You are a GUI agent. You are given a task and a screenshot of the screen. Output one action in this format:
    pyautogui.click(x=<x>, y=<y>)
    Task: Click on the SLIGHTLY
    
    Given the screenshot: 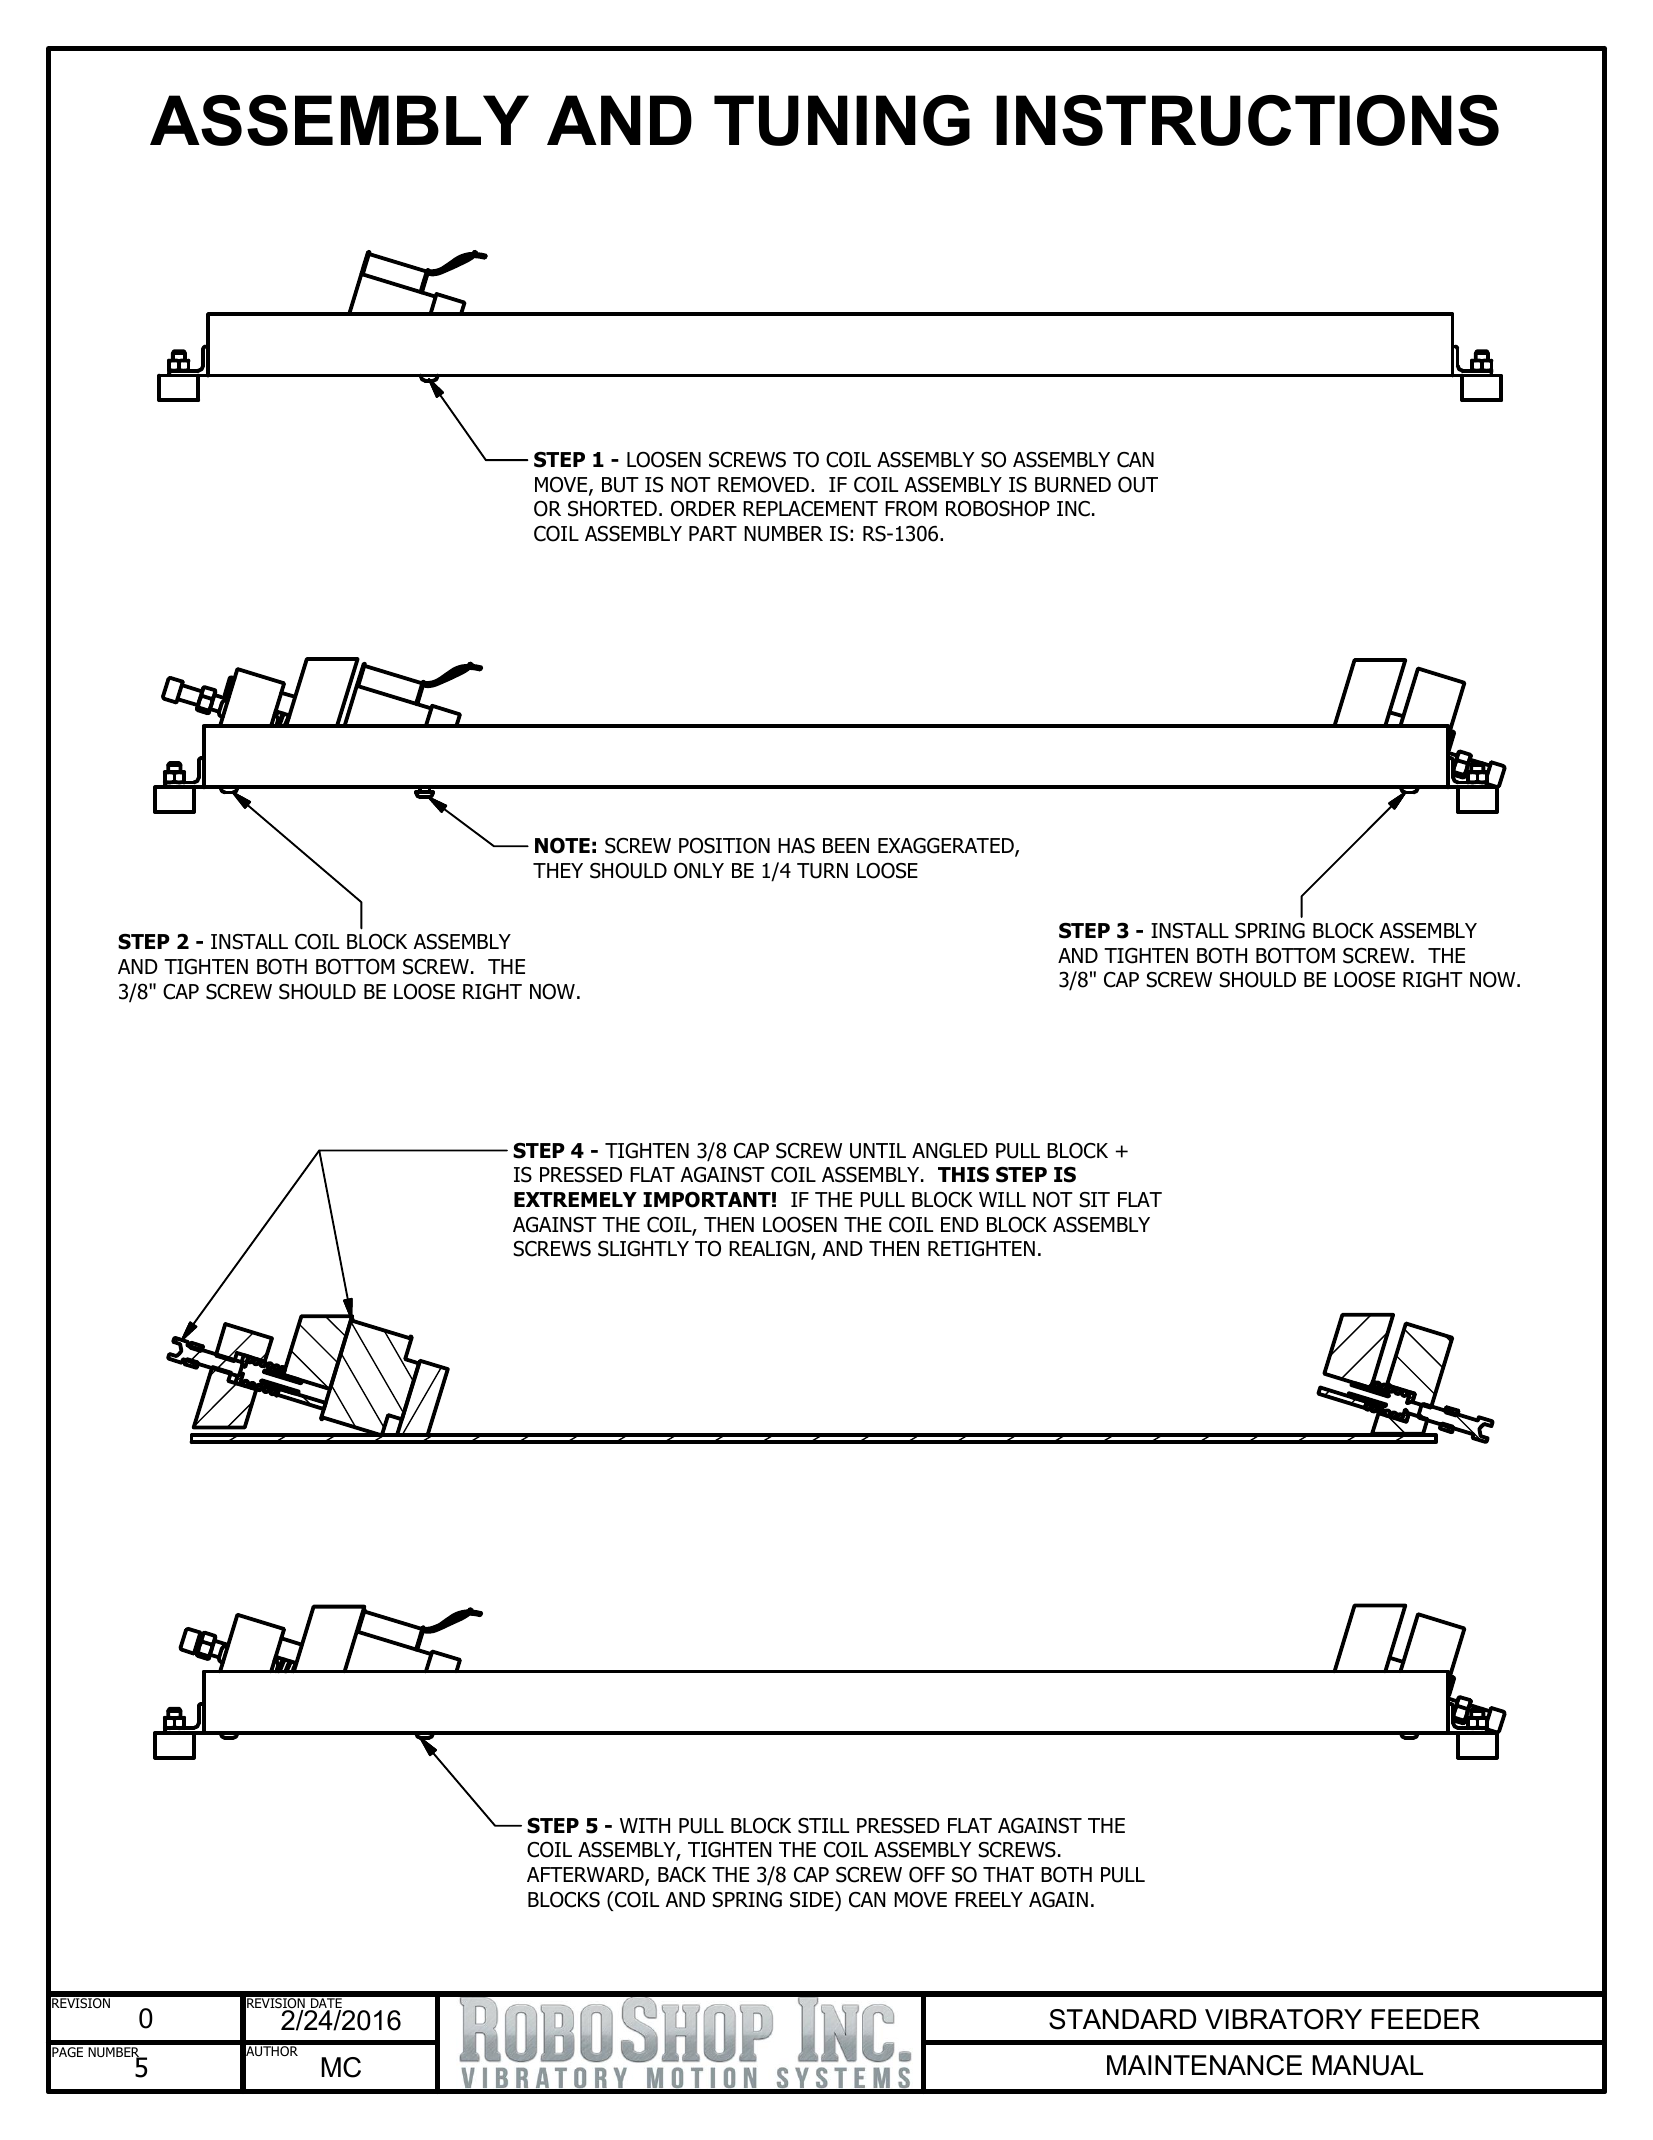 What is the action you would take?
    pyautogui.click(x=643, y=1249)
